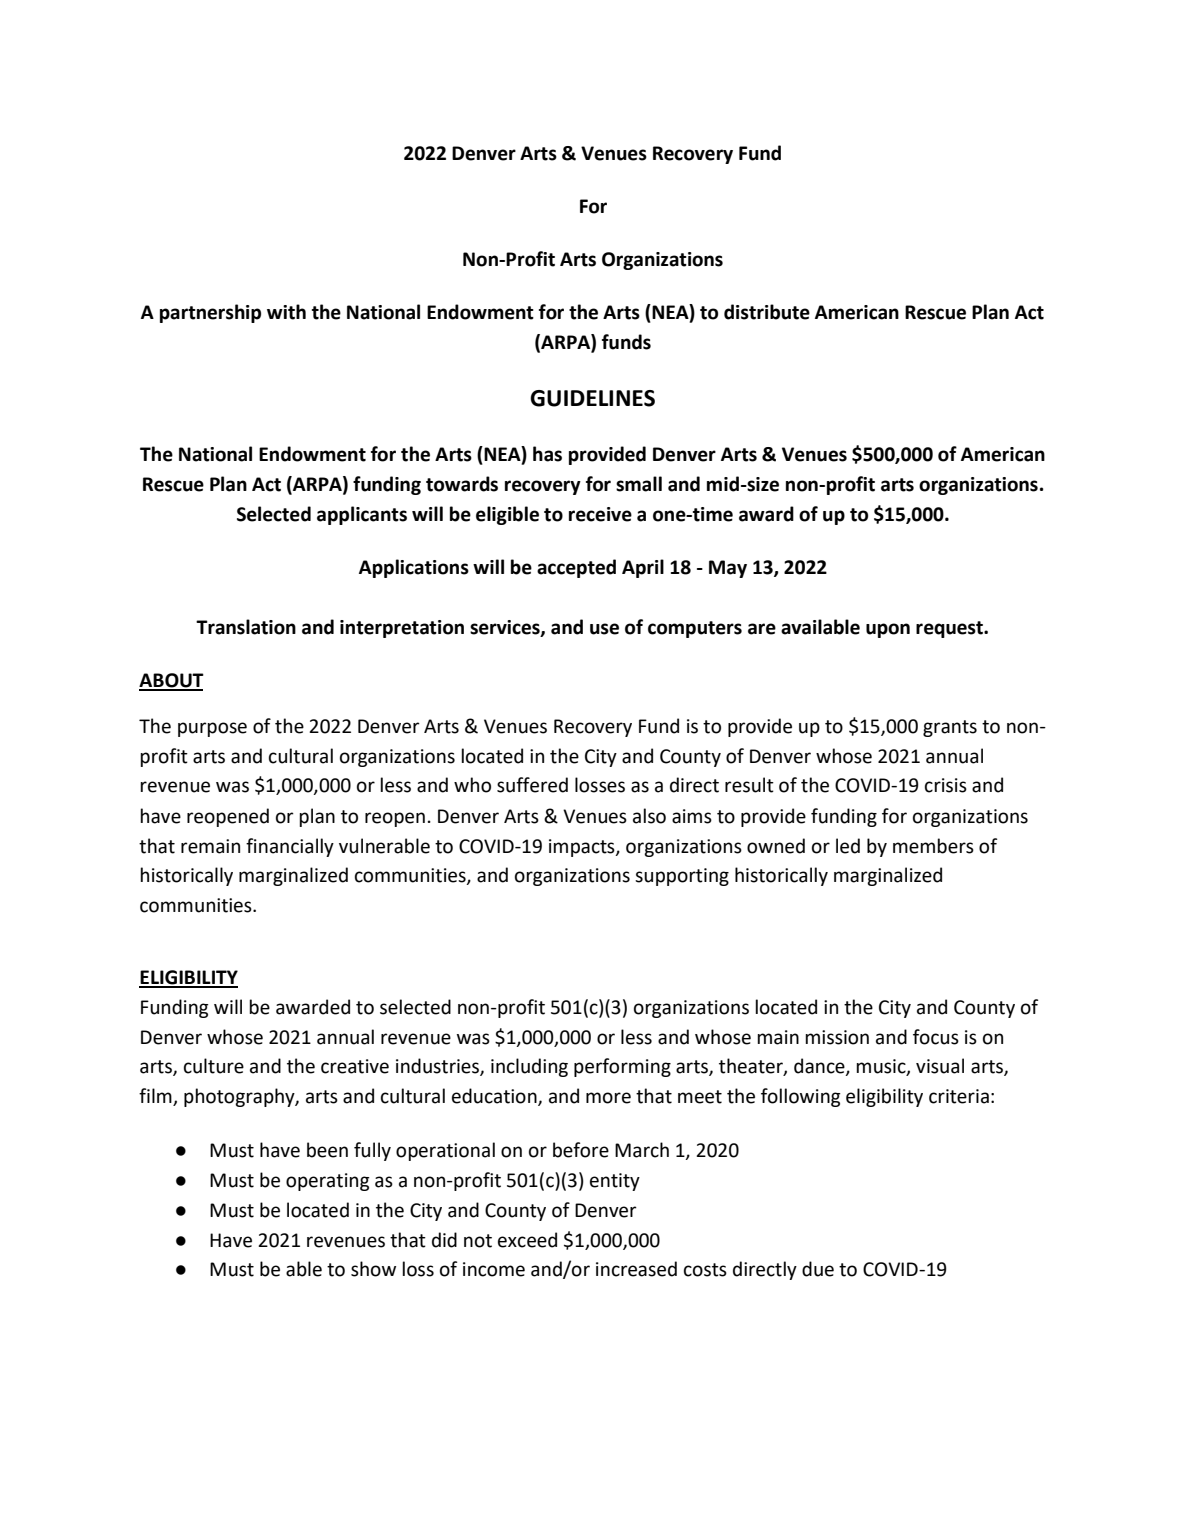 The height and width of the screenshot is (1535, 1186). Describe the element at coordinates (290, 847) in the screenshot. I see `financially` at that location.
